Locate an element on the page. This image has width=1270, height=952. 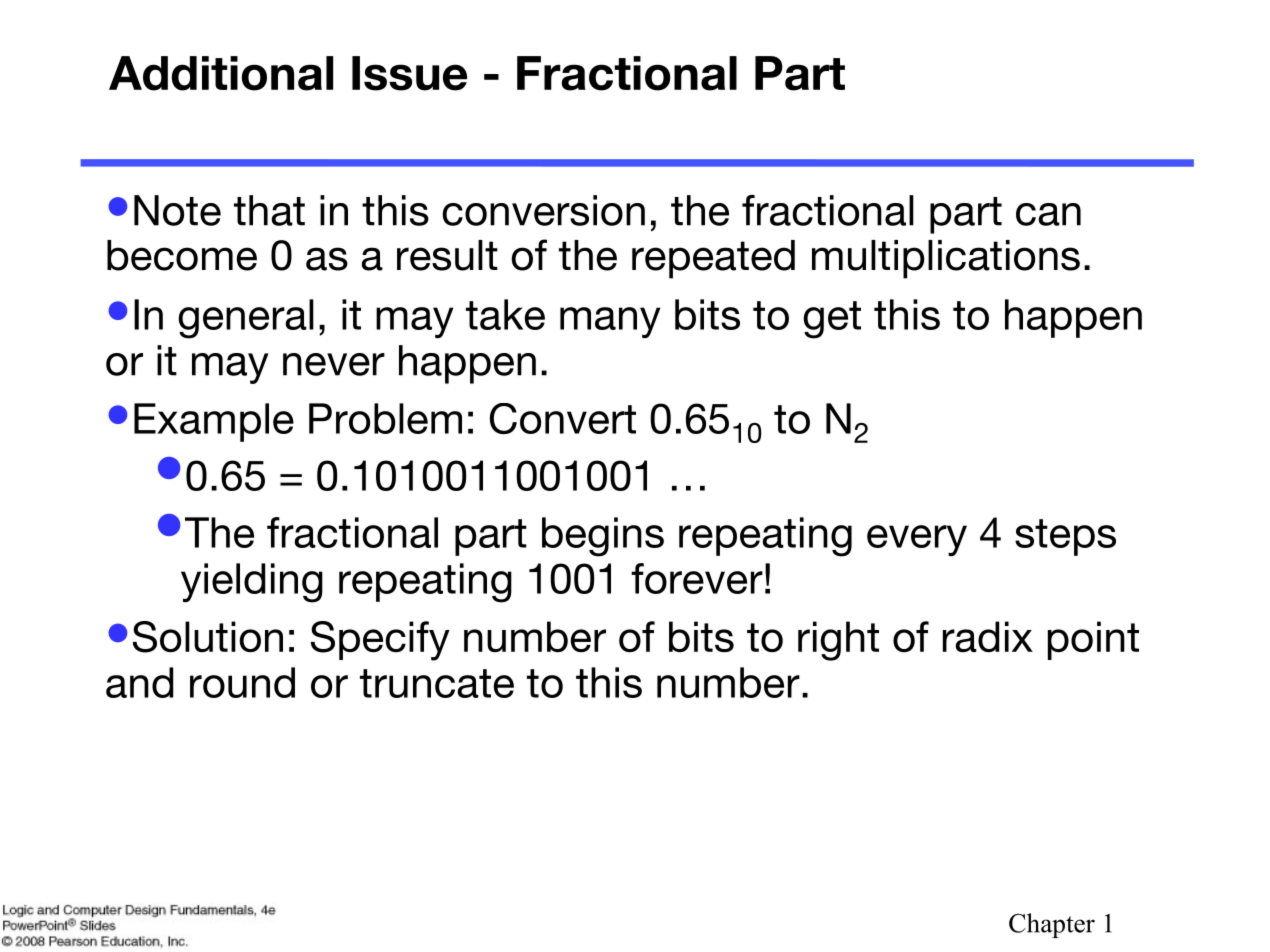
can is located at coordinates (1048, 214).
